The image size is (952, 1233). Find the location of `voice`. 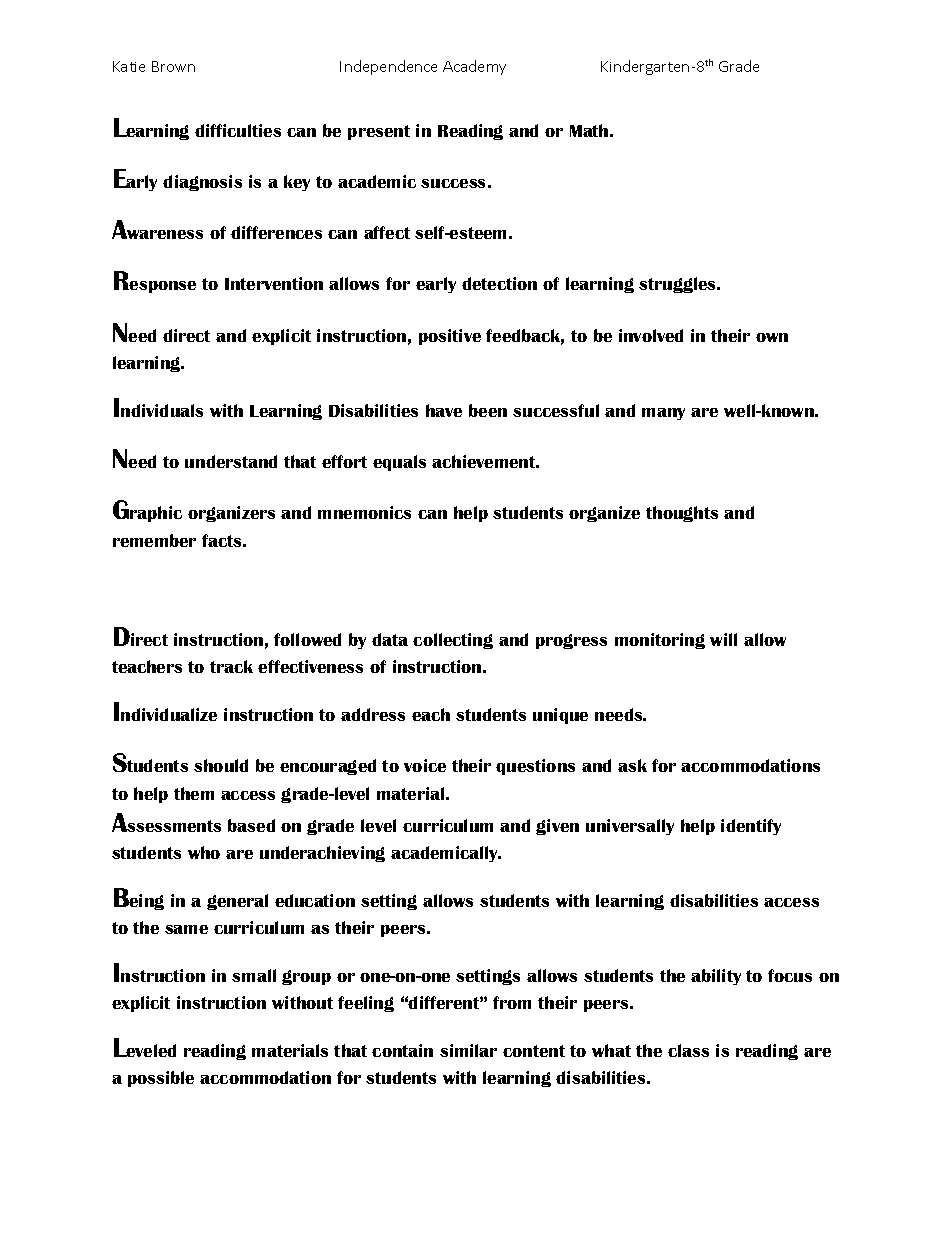

voice is located at coordinates (425, 765).
